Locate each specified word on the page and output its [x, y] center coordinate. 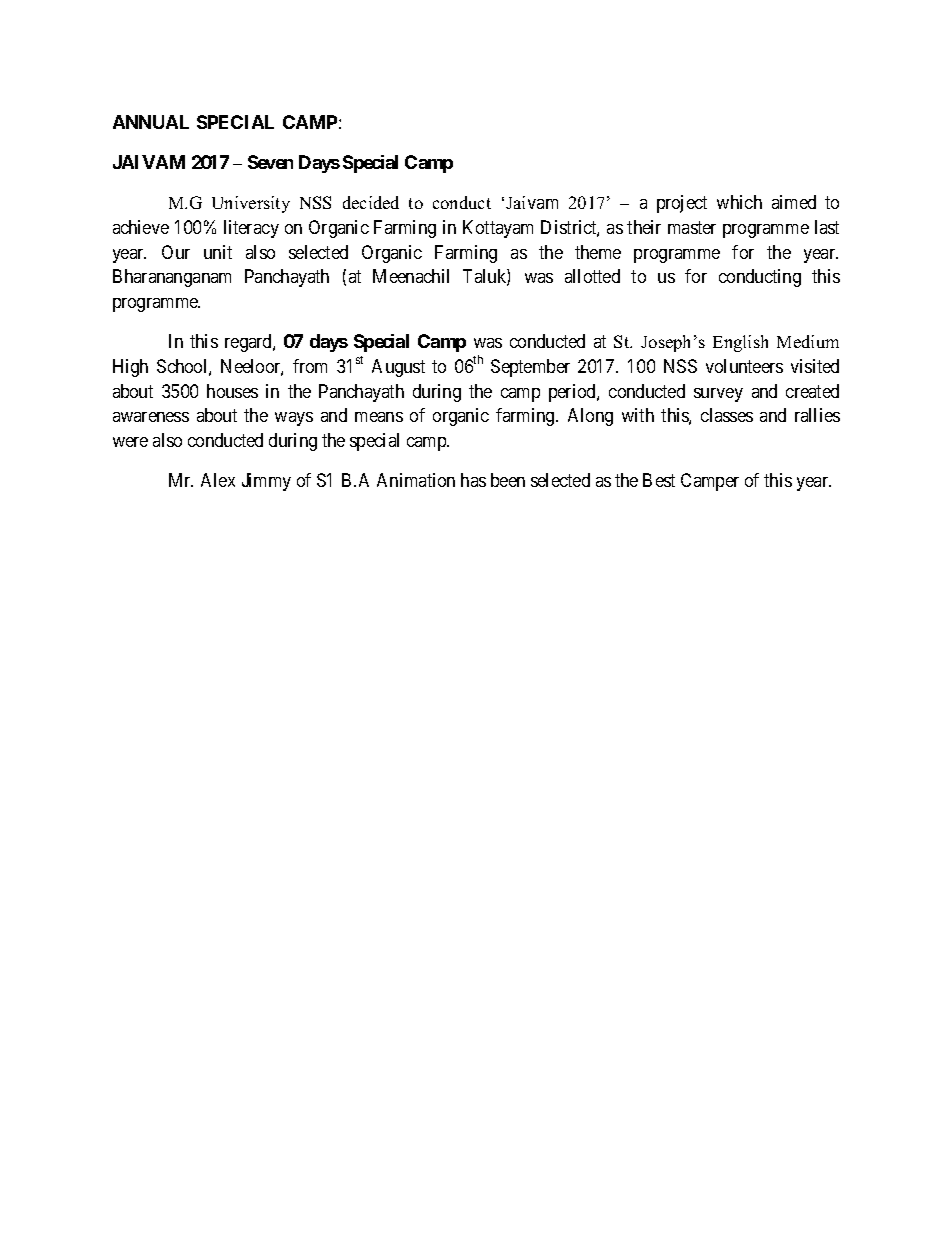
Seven [270, 162]
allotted [592, 276]
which [739, 202]
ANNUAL [151, 122]
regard [249, 343]
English [740, 343]
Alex [218, 480]
